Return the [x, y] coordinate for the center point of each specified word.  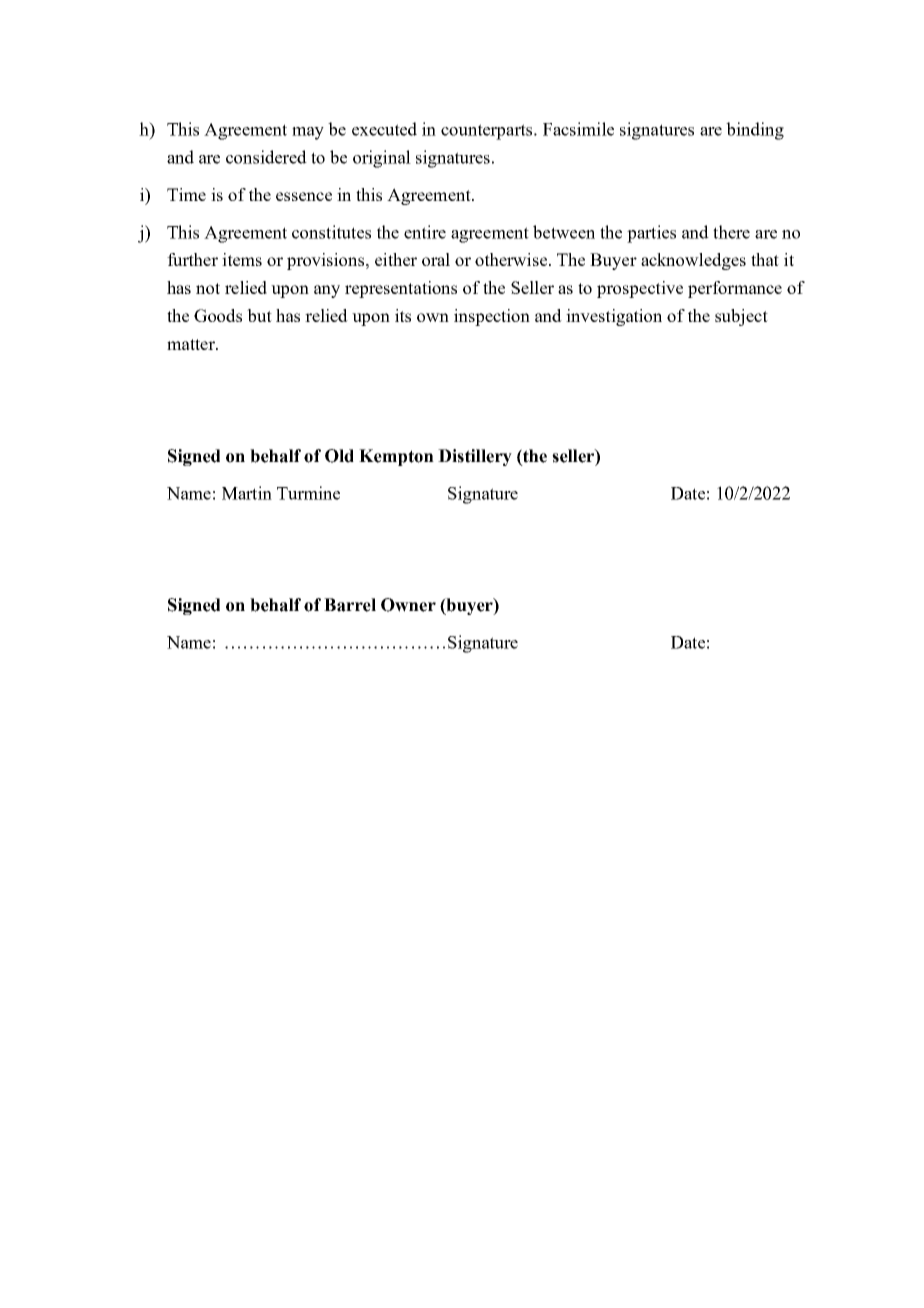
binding [755, 131]
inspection [492, 317]
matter [192, 344]
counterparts [488, 132]
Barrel [350, 605]
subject [741, 317]
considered [266, 157]
